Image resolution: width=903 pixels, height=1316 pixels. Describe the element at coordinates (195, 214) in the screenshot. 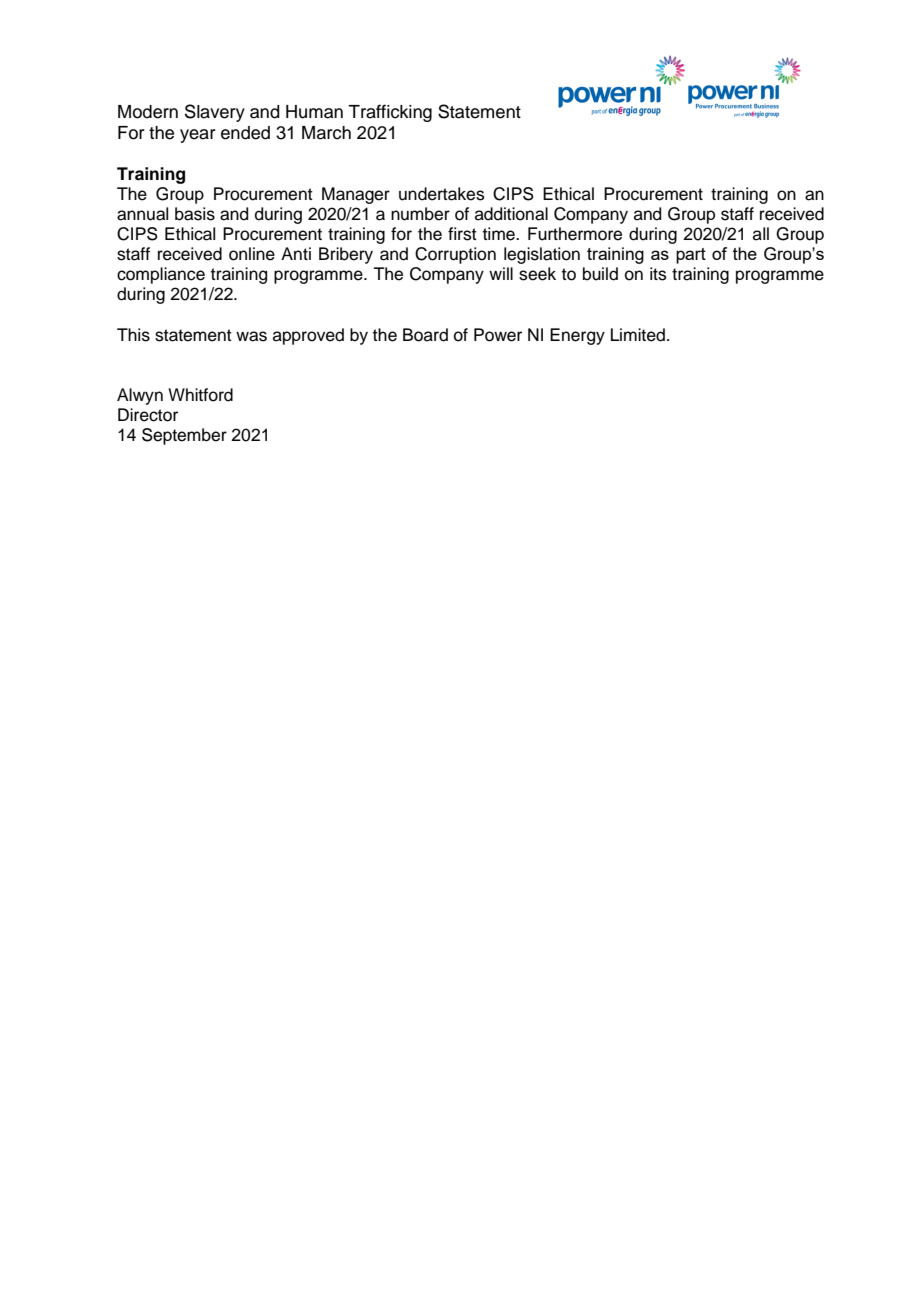

I see `basis` at that location.
